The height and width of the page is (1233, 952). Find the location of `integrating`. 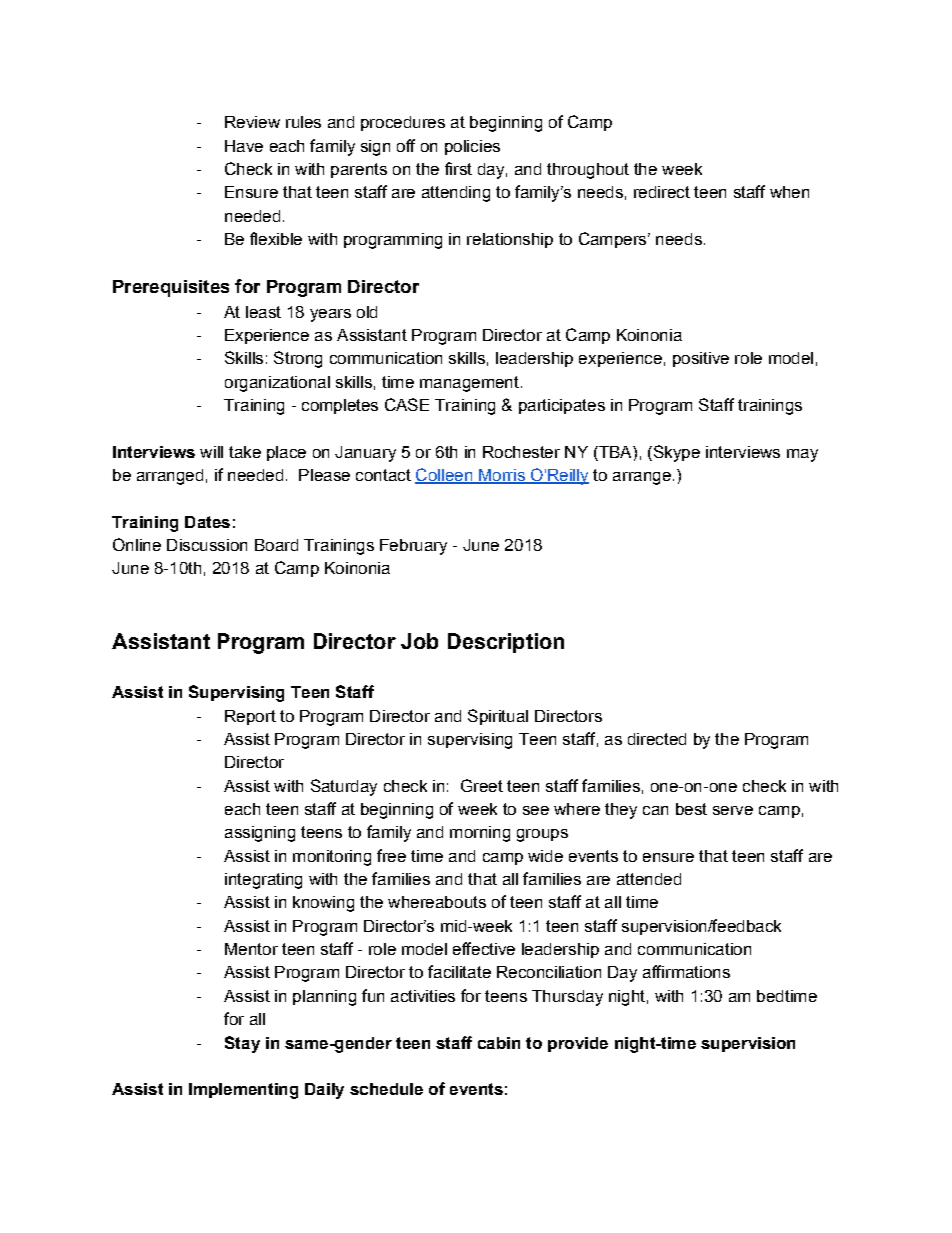

integrating is located at coordinates (263, 881).
